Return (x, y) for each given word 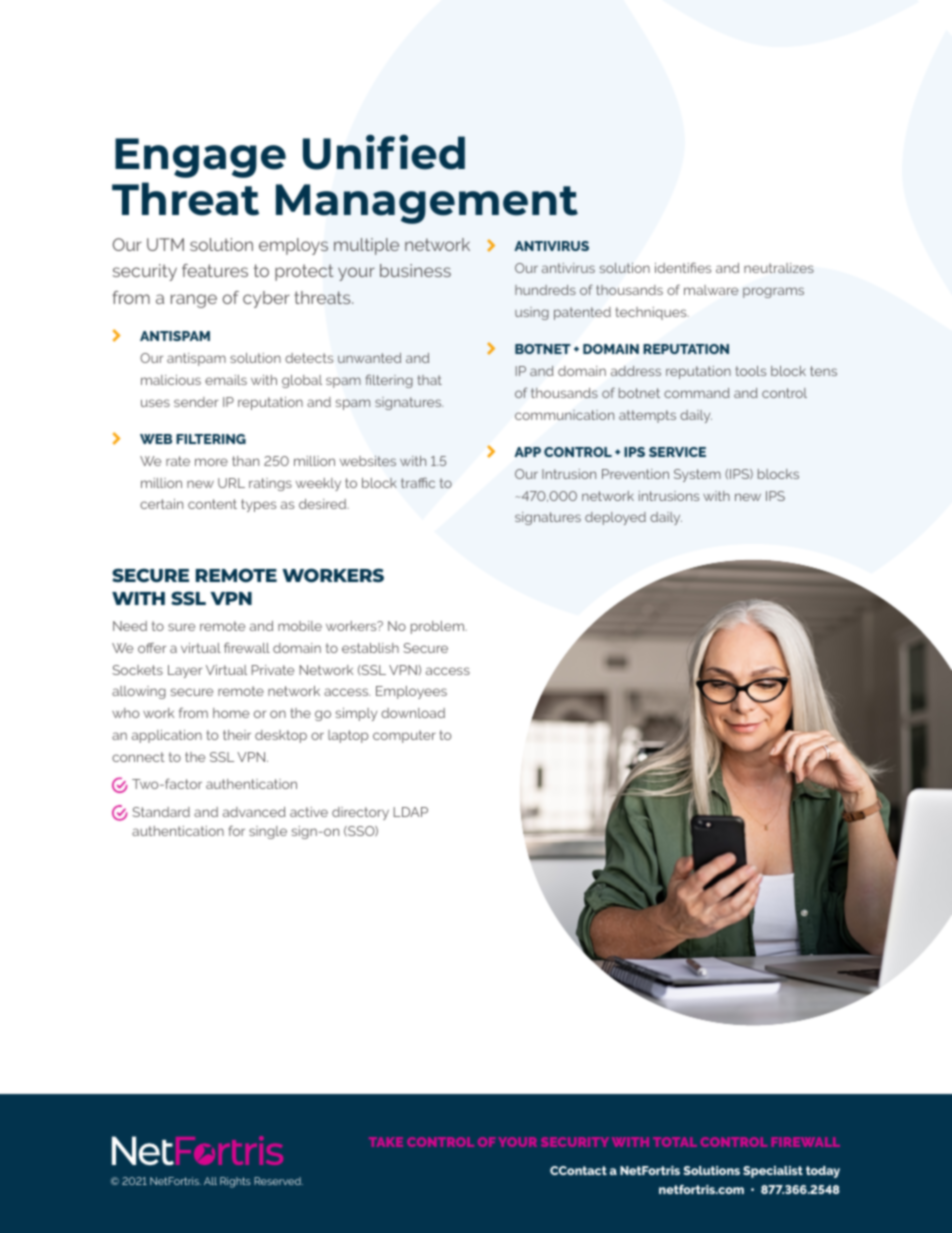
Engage (200, 158)
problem (438, 627)
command (697, 393)
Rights (235, 1182)
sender (196, 402)
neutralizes (779, 268)
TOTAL (675, 1142)
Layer (185, 671)
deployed (615, 518)
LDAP (411, 812)
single (268, 832)
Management (427, 204)
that (429, 380)
